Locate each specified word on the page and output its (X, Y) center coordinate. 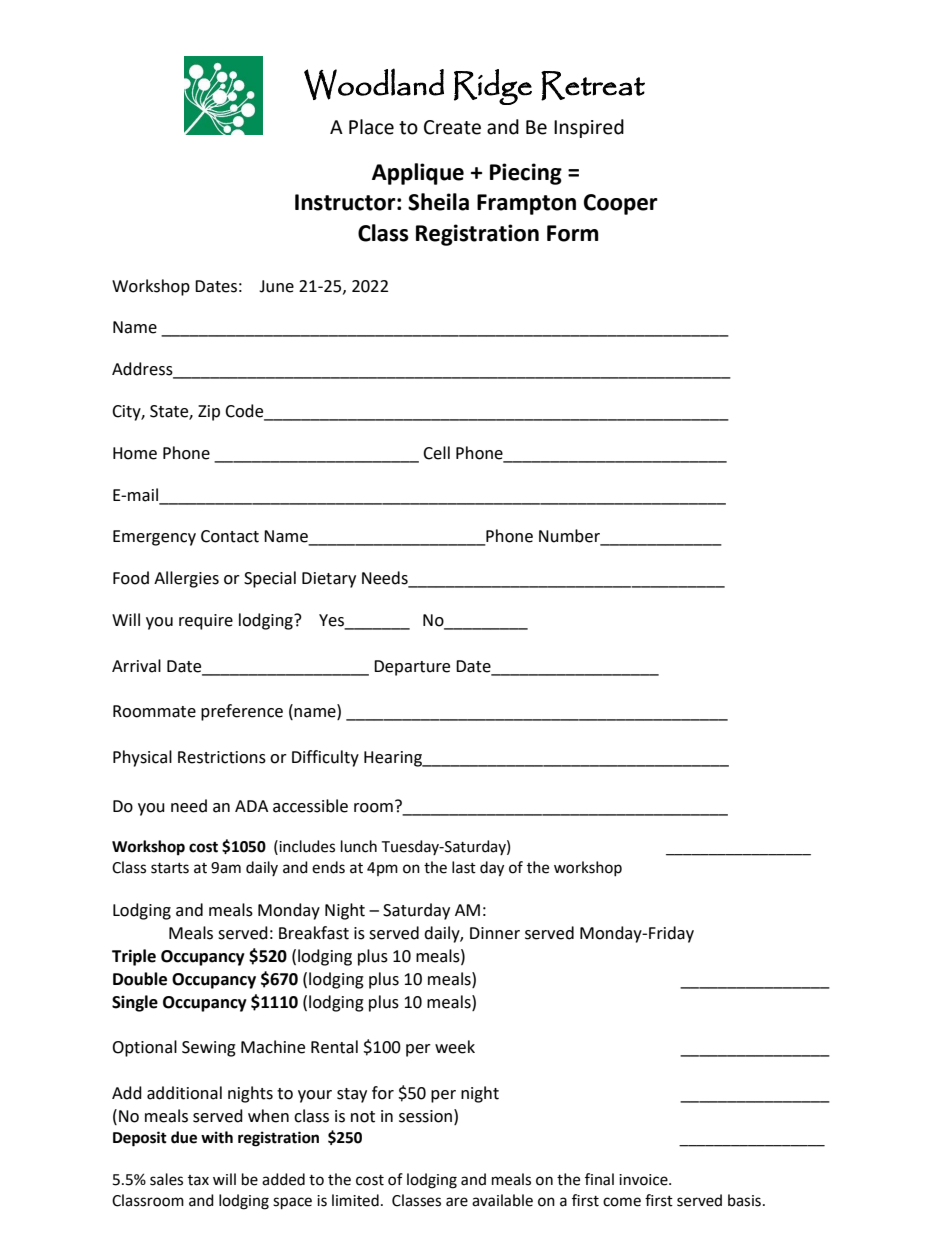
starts (170, 868)
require (206, 622)
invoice (644, 1180)
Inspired (589, 128)
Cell (436, 453)
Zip (209, 413)
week (455, 1047)
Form (573, 233)
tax (198, 1180)
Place (371, 127)
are (457, 1202)
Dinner (495, 933)
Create (452, 127)
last (464, 867)
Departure (412, 668)
